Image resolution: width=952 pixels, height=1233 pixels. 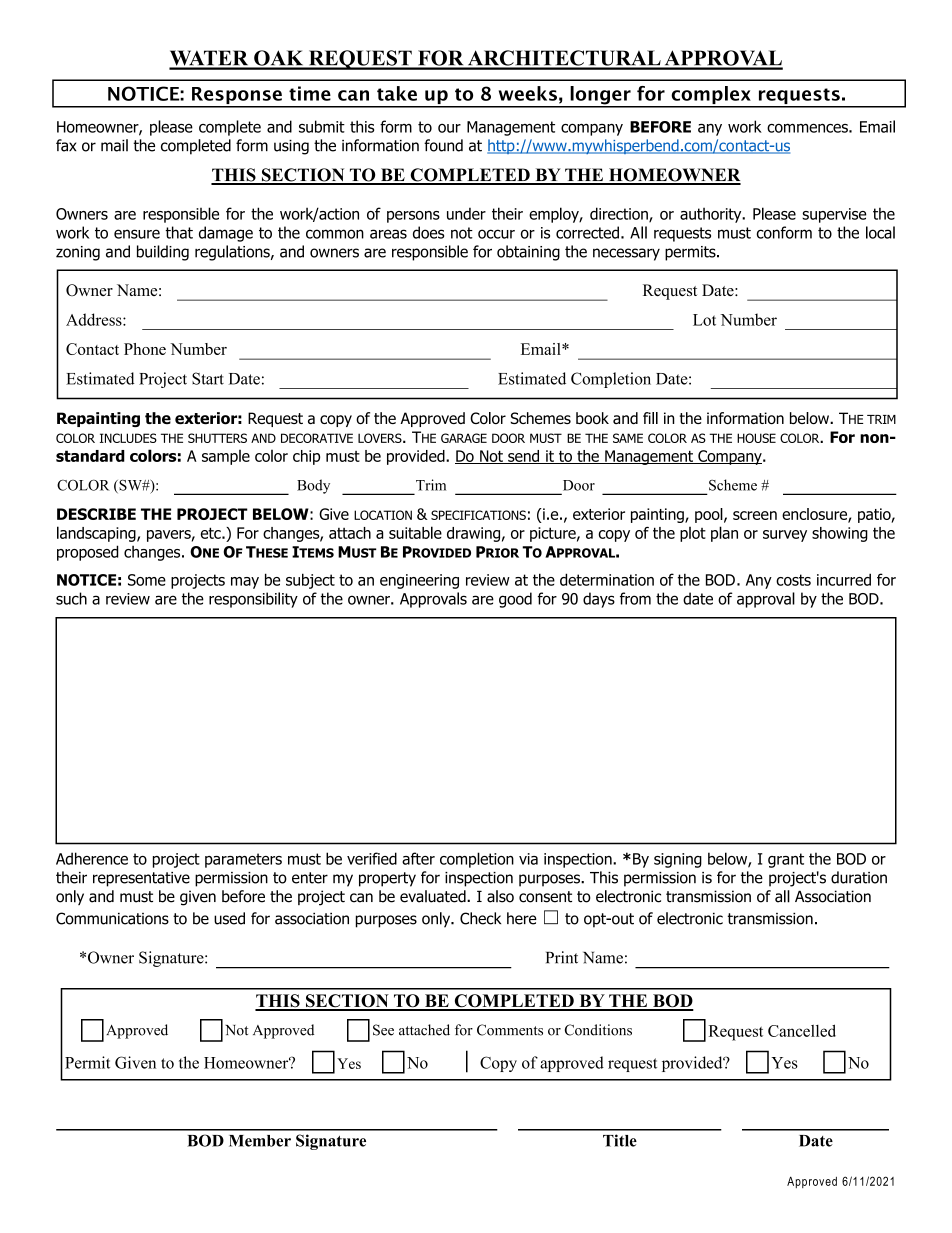 What do you see at coordinates (756, 438) in the screenshot?
I see `HOUSE` at bounding box center [756, 438].
